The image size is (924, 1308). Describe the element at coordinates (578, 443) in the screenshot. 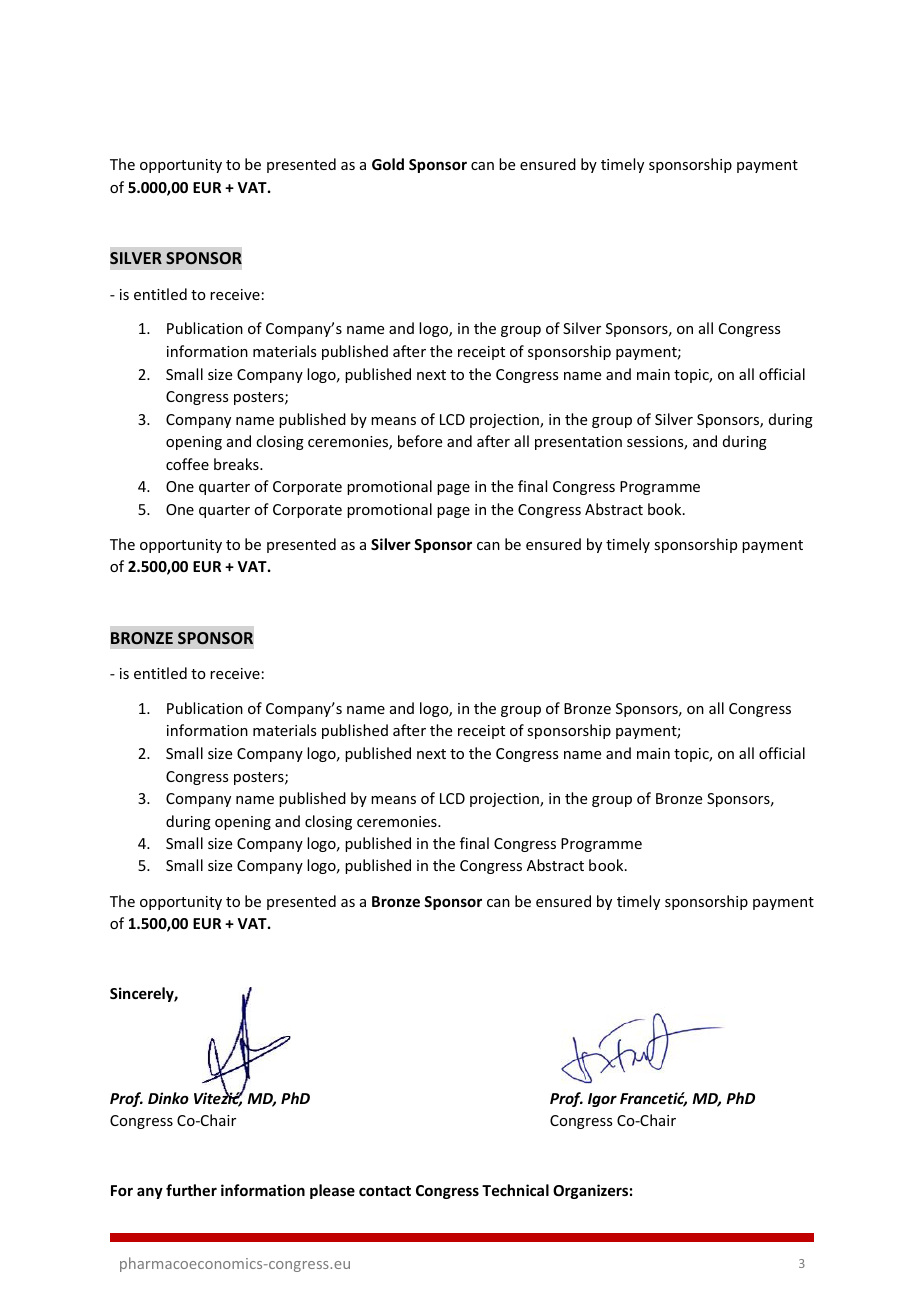

I see `presentation` at that location.
